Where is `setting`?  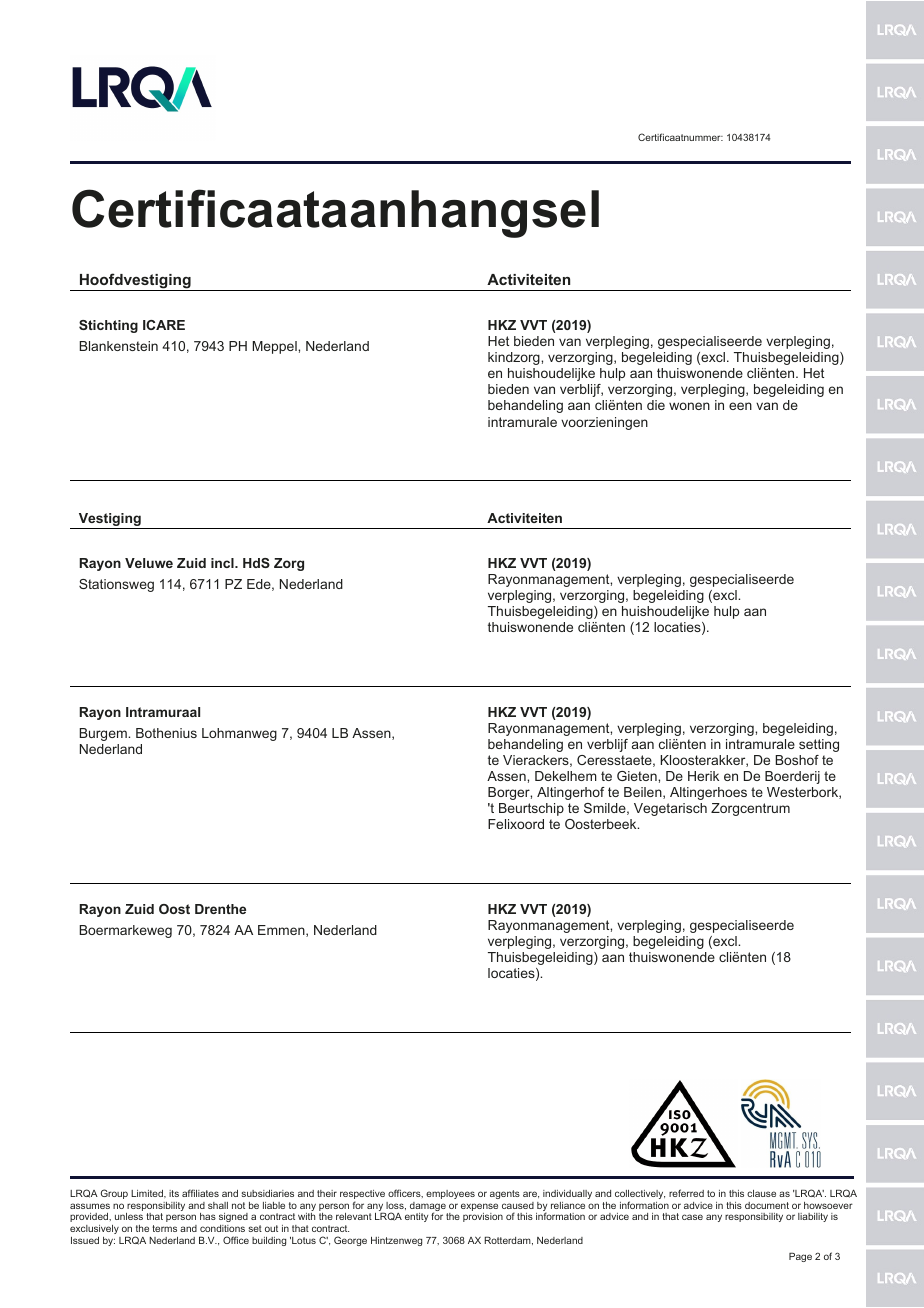 setting is located at coordinates (819, 745).
